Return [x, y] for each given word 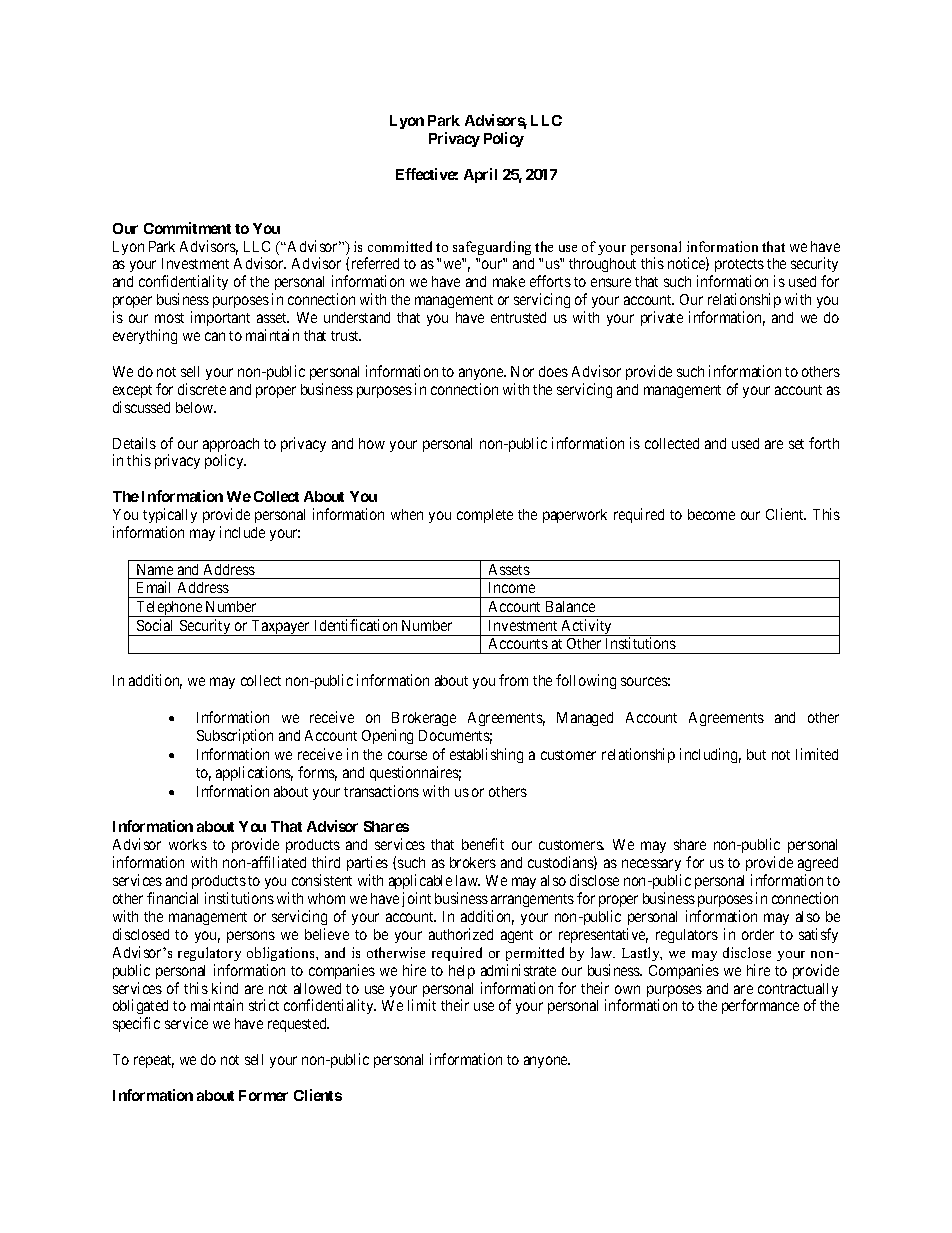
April [480, 175]
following [586, 681]
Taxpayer [281, 628]
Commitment [187, 228]
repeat [154, 1061]
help [462, 972]
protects [738, 267]
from [513, 680]
